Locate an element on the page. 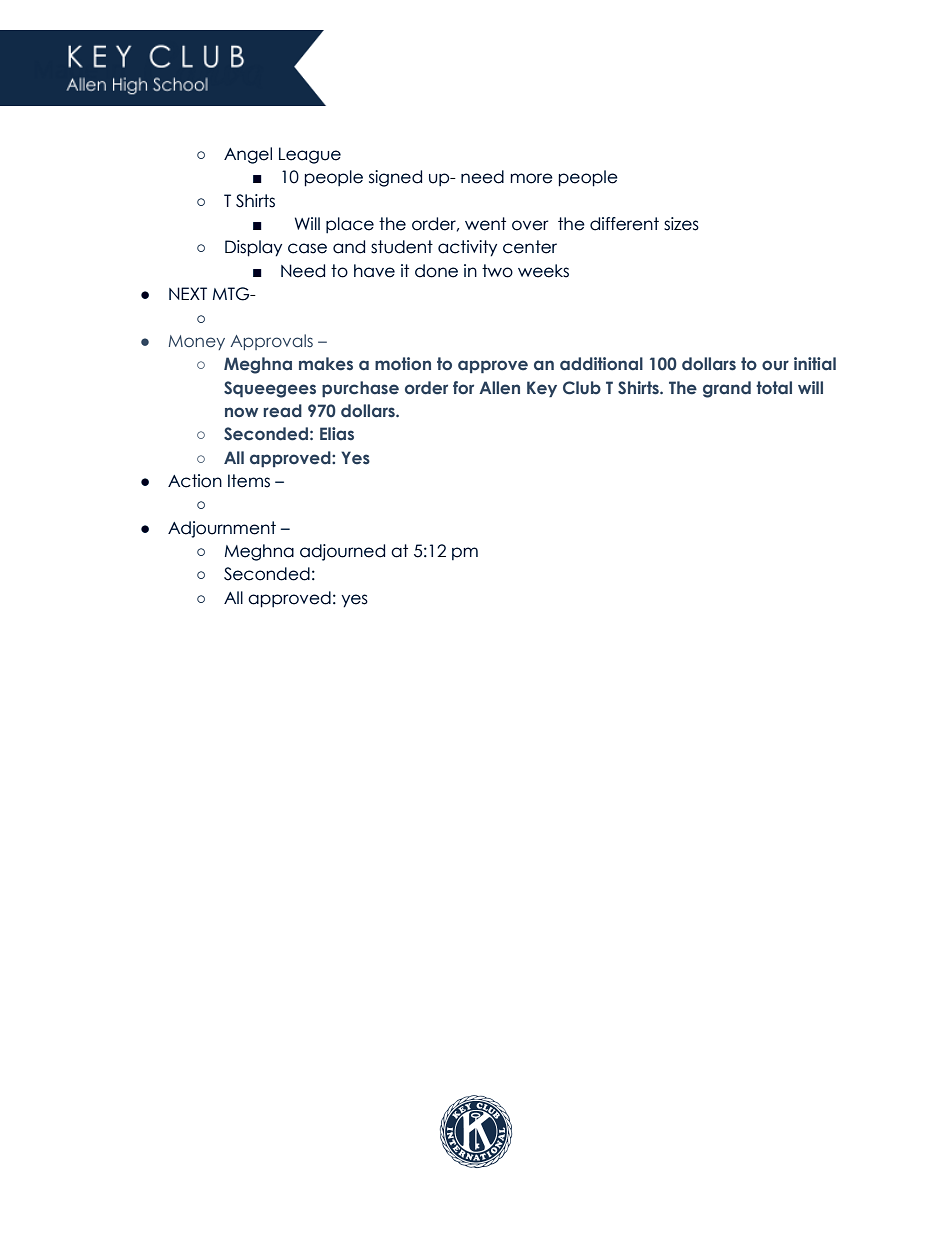 The width and height of the image is (952, 1233). Adjournment is located at coordinates (222, 529).
